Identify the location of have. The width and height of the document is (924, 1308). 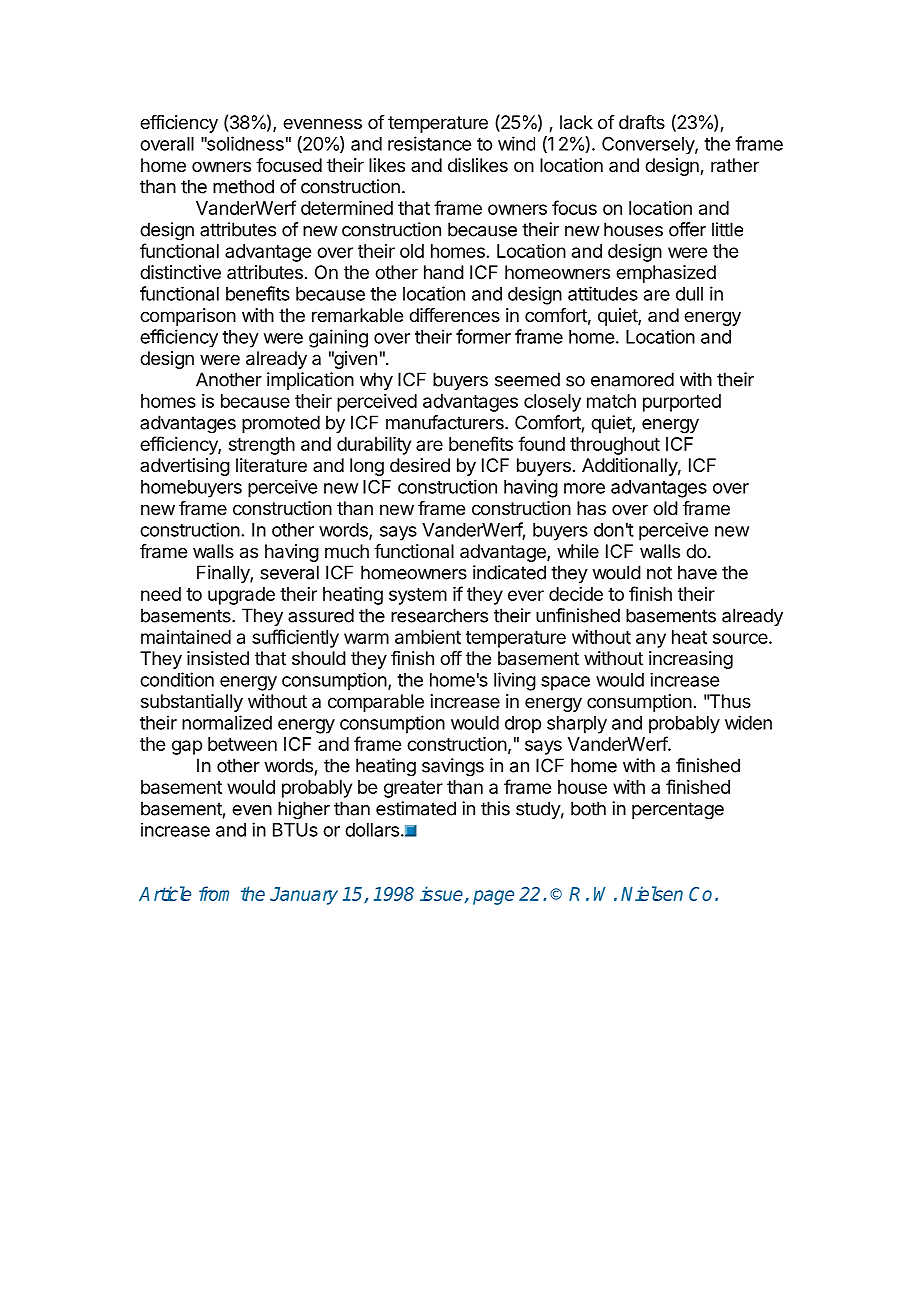
(697, 572).
